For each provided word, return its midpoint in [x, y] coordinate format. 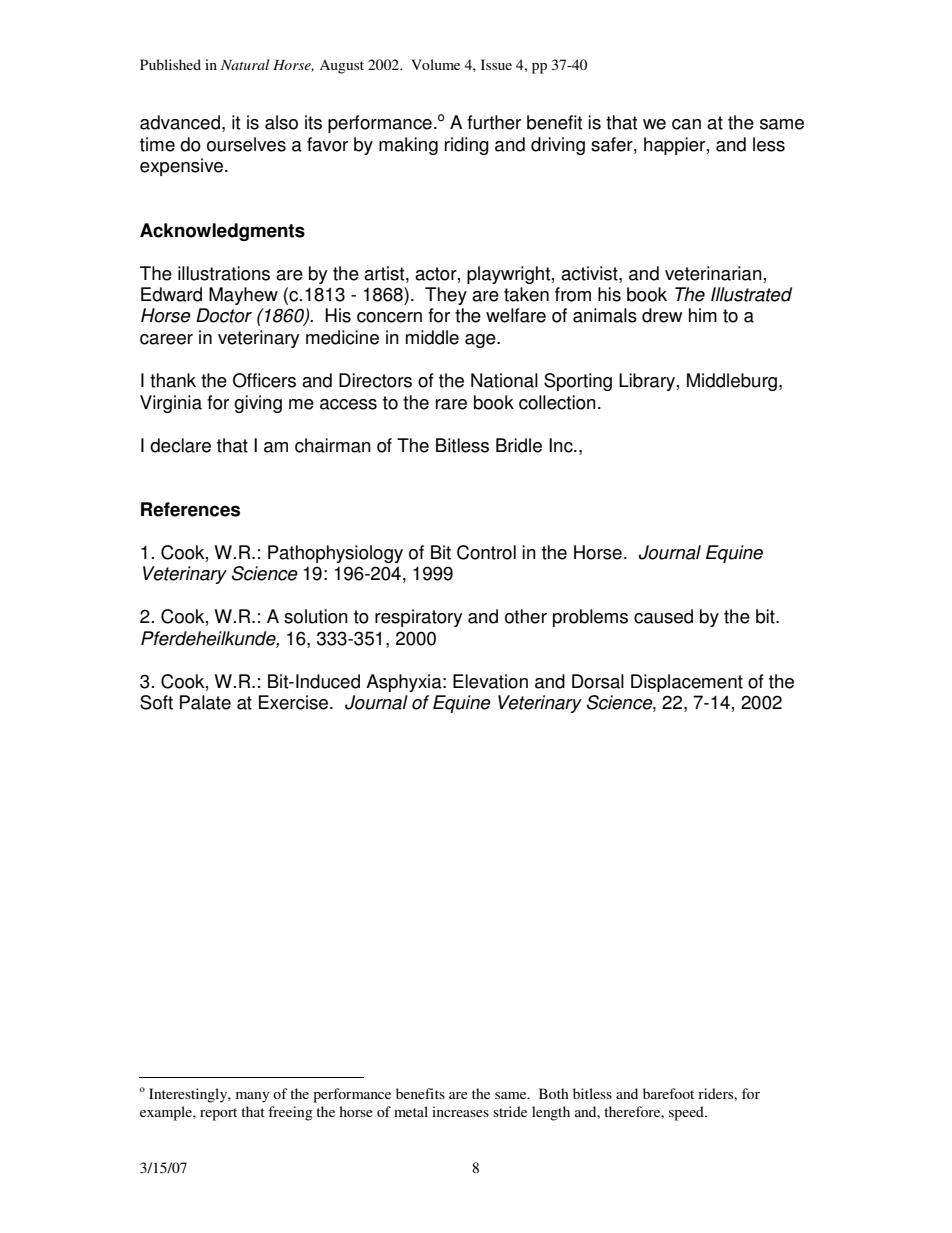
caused [663, 616]
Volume [435, 64]
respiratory [418, 618]
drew [662, 315]
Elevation [490, 681]
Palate [205, 702]
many [252, 1097]
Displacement [687, 683]
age [481, 341]
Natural [245, 64]
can [686, 124]
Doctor [224, 315]
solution [316, 616]
